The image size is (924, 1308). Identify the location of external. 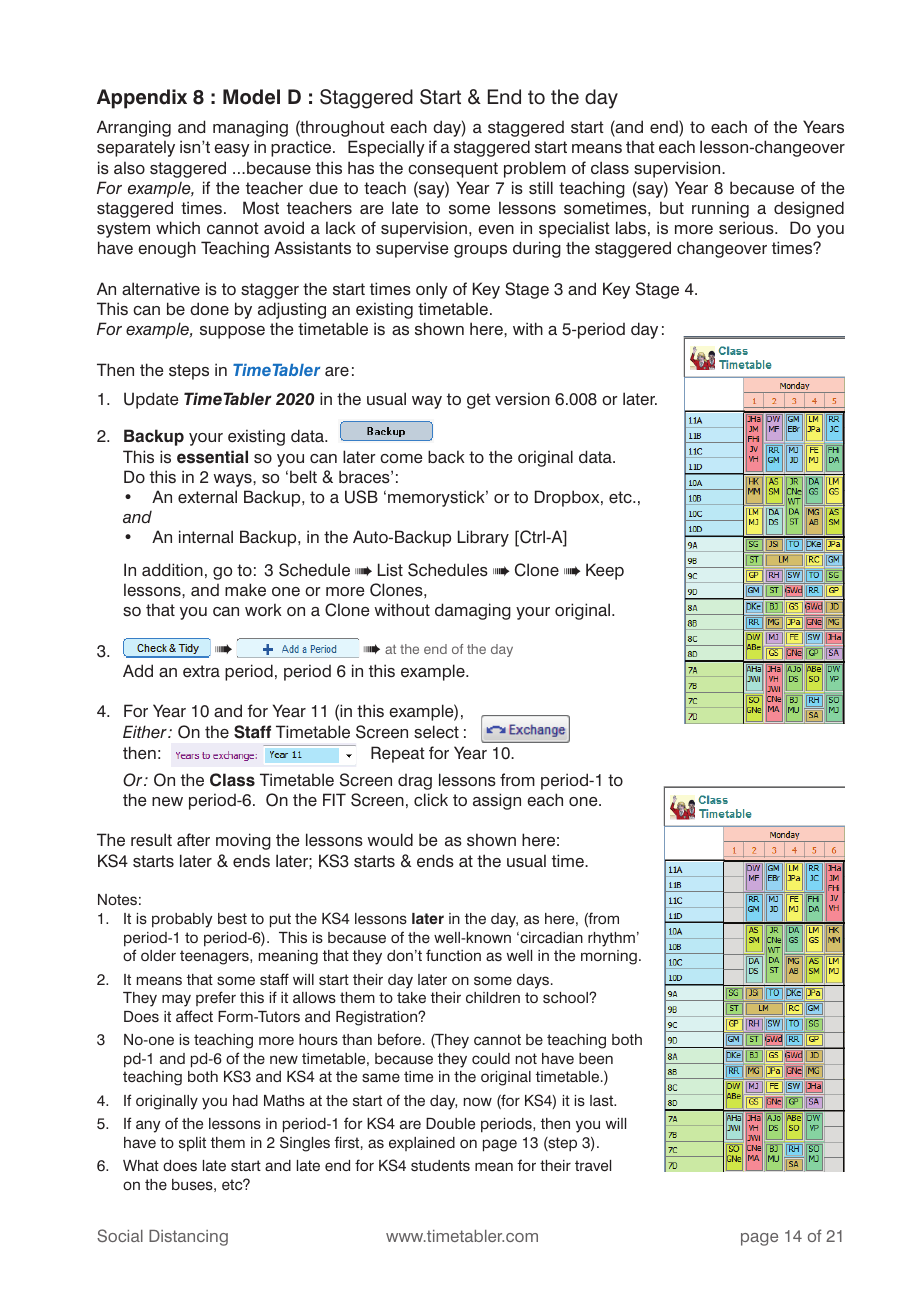
(207, 497).
